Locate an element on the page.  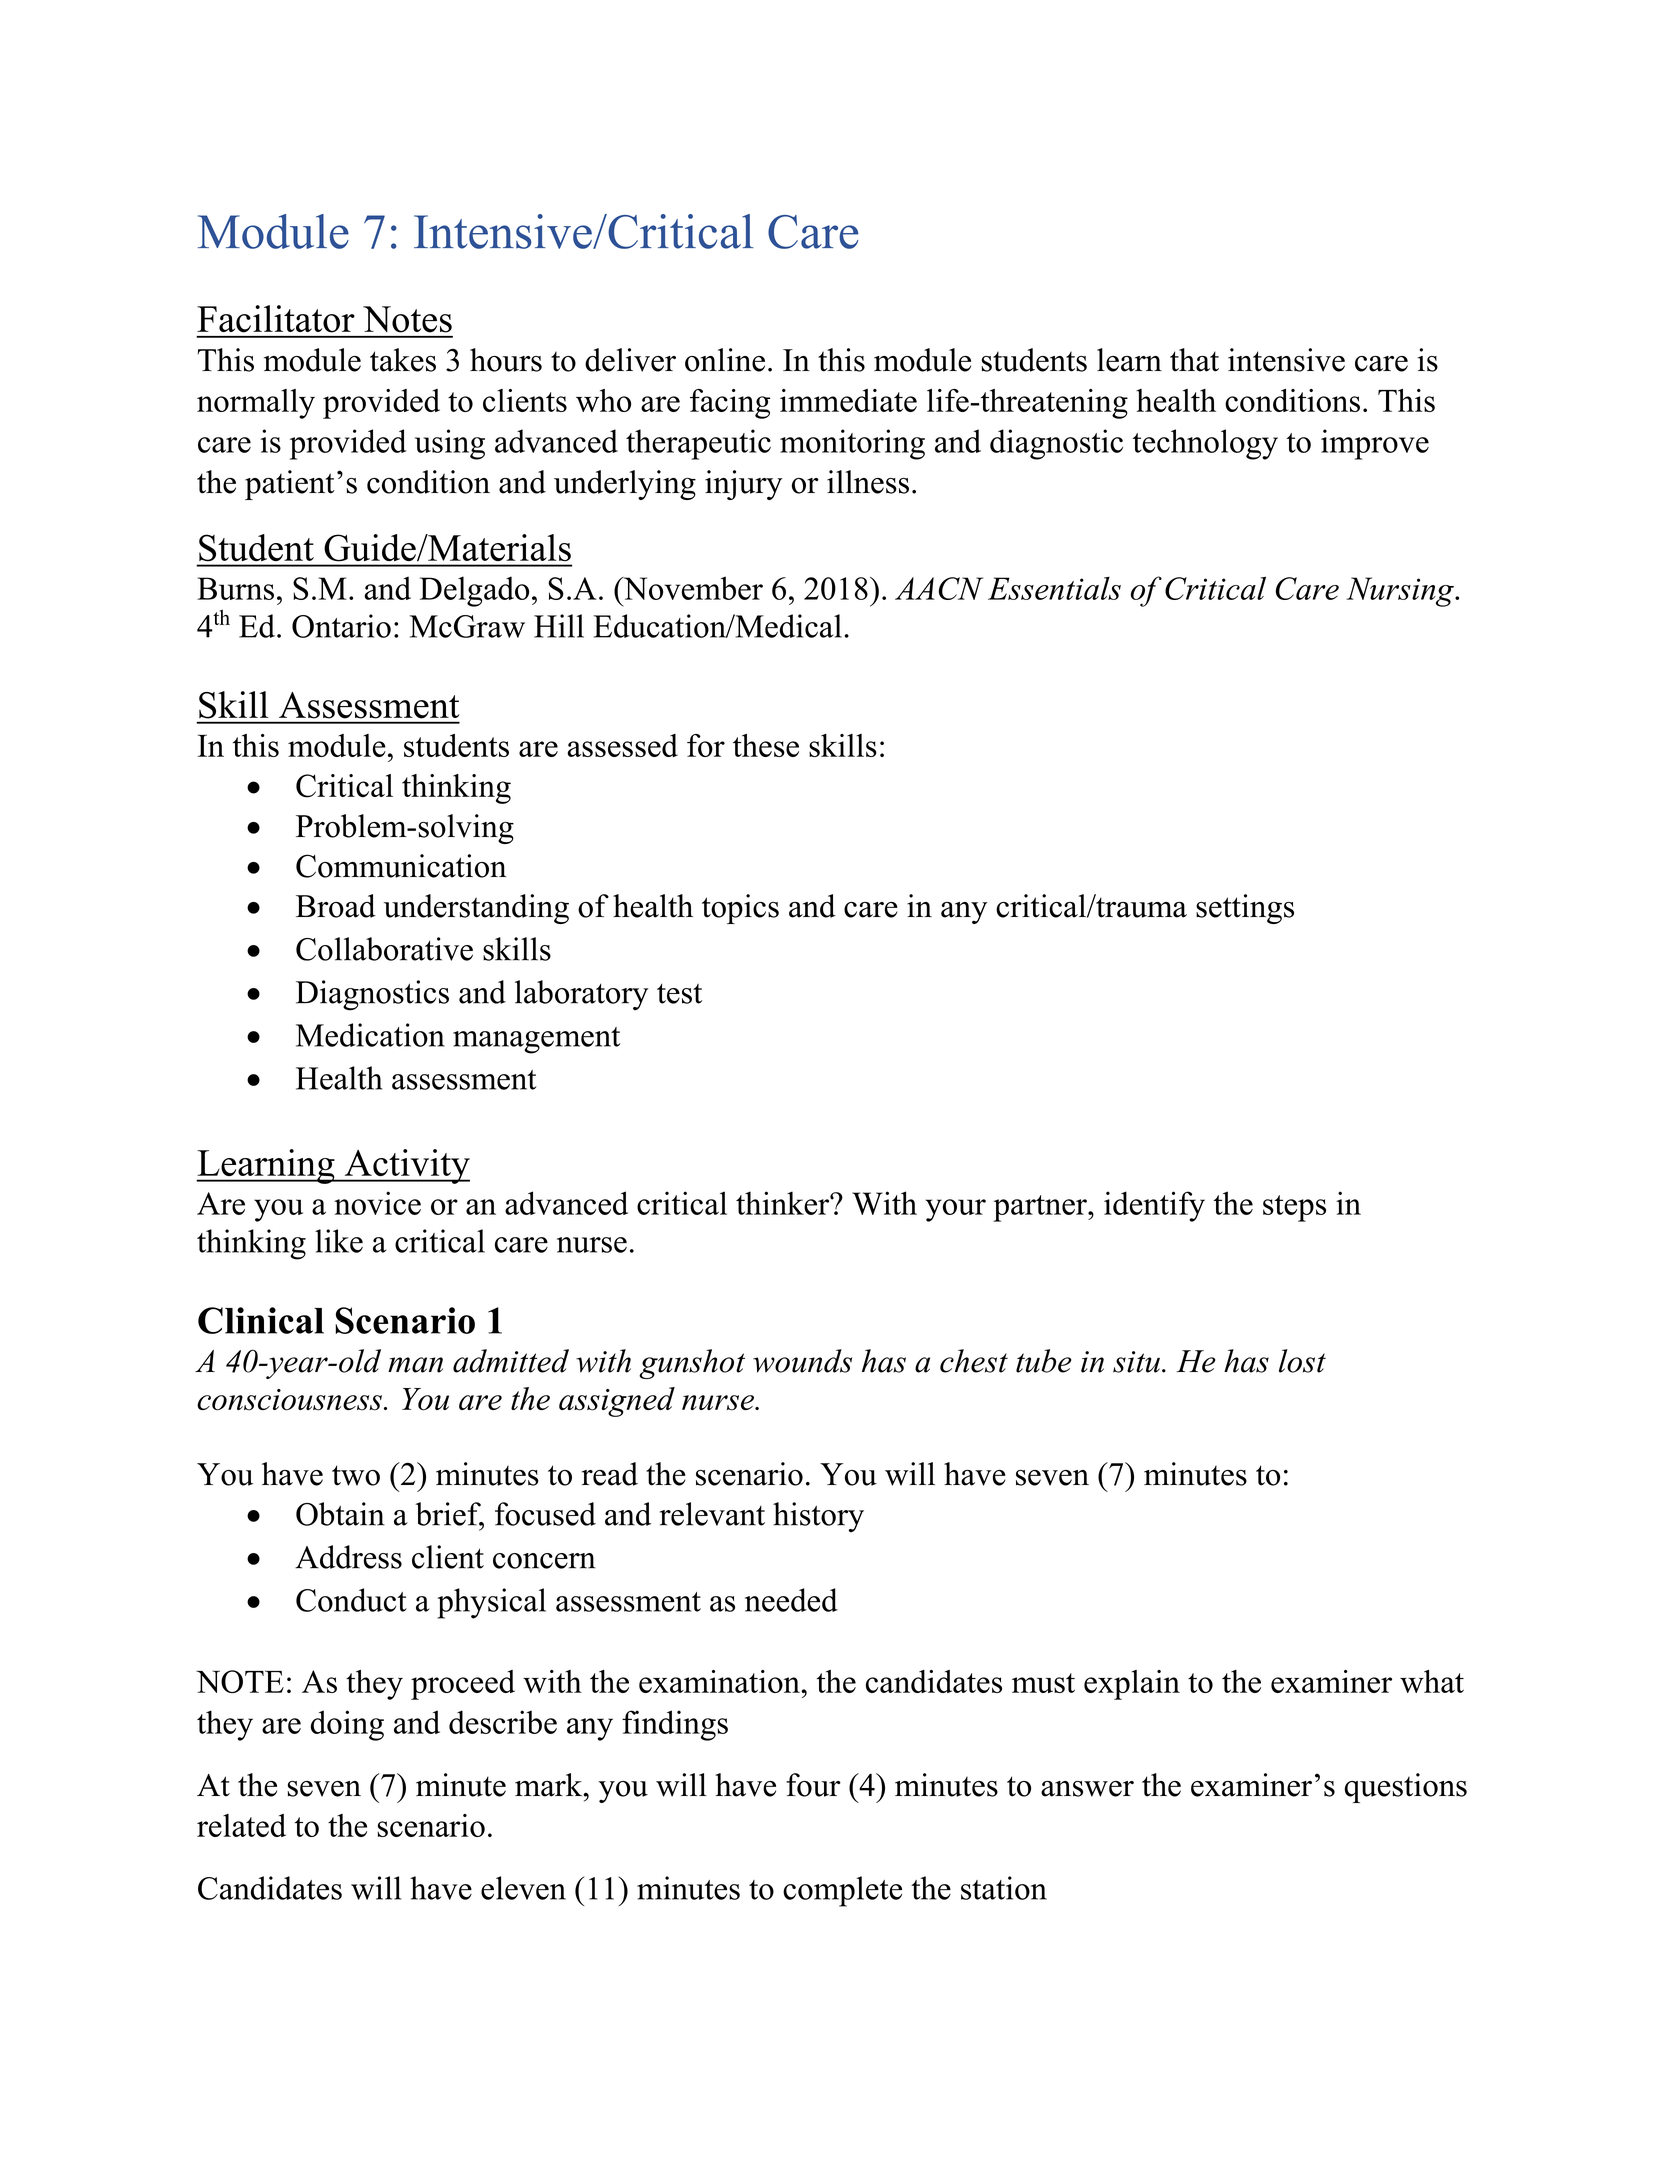
questions is located at coordinates (1406, 1788).
